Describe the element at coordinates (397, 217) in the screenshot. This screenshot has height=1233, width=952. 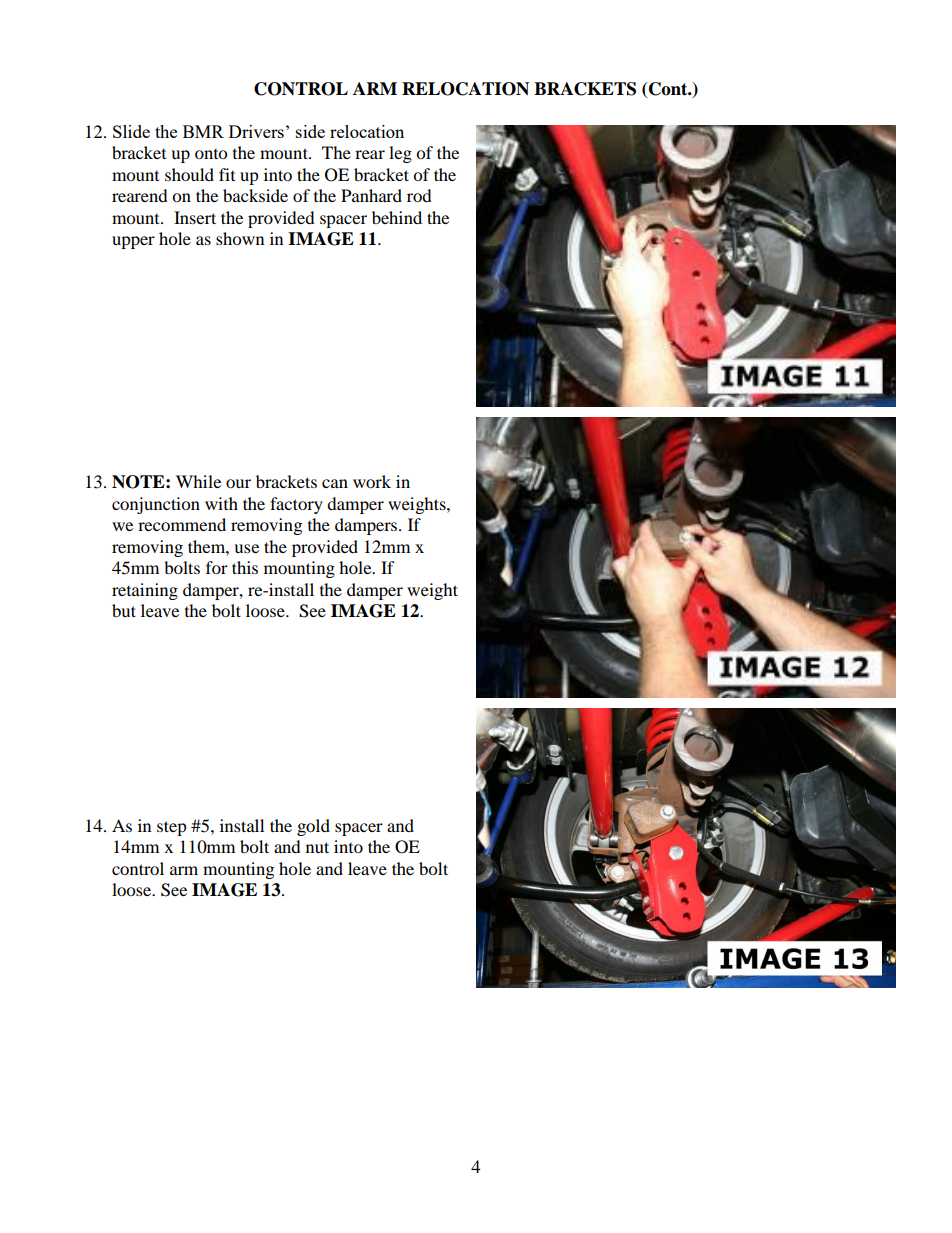
I see `behind` at that location.
